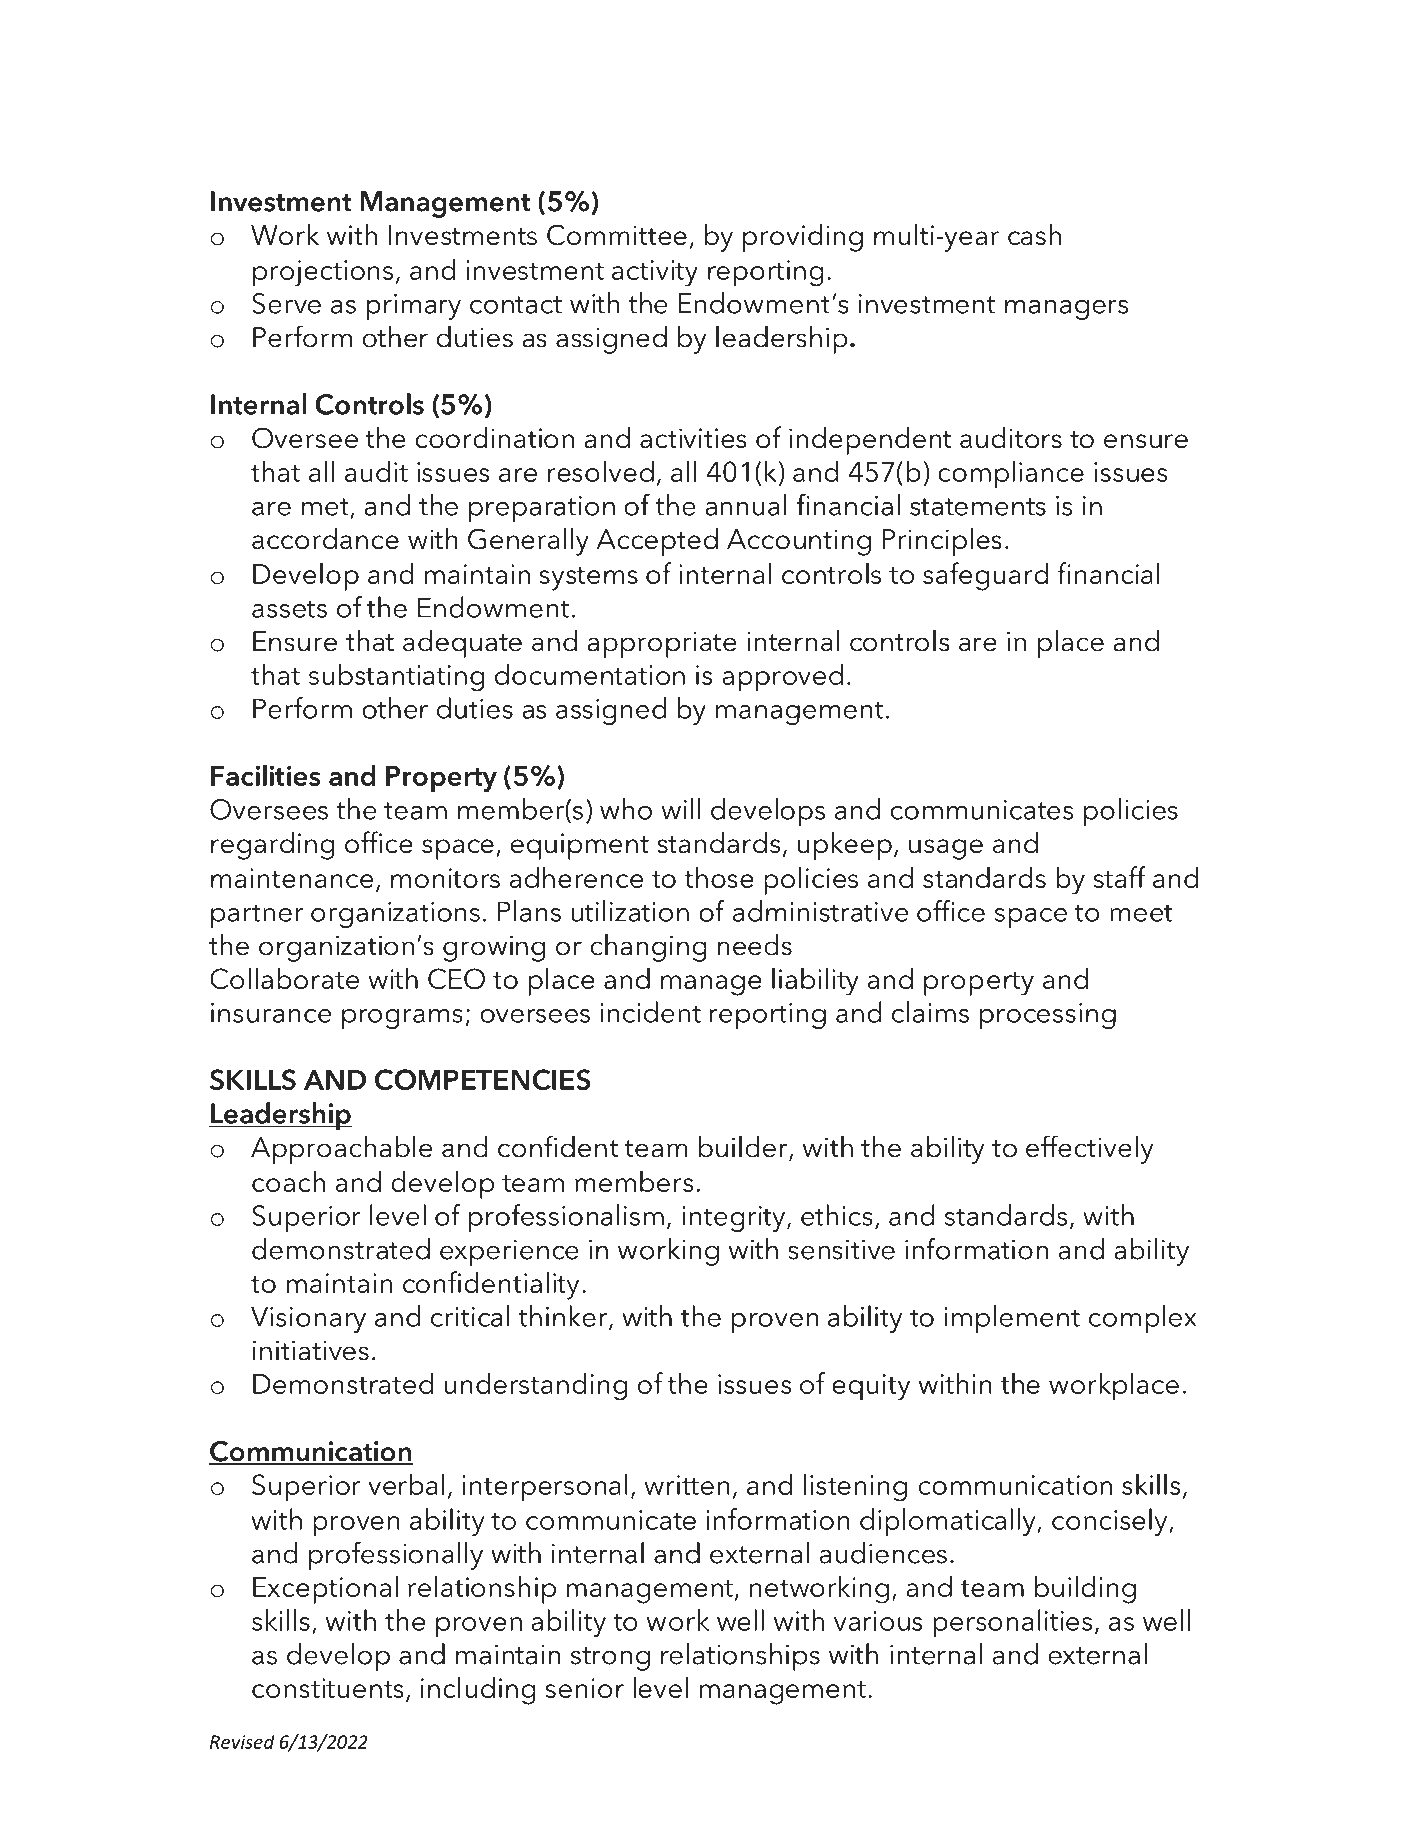 The height and width of the screenshot is (1837, 1420). What do you see at coordinates (681, 809) in the screenshot?
I see `will` at bounding box center [681, 809].
